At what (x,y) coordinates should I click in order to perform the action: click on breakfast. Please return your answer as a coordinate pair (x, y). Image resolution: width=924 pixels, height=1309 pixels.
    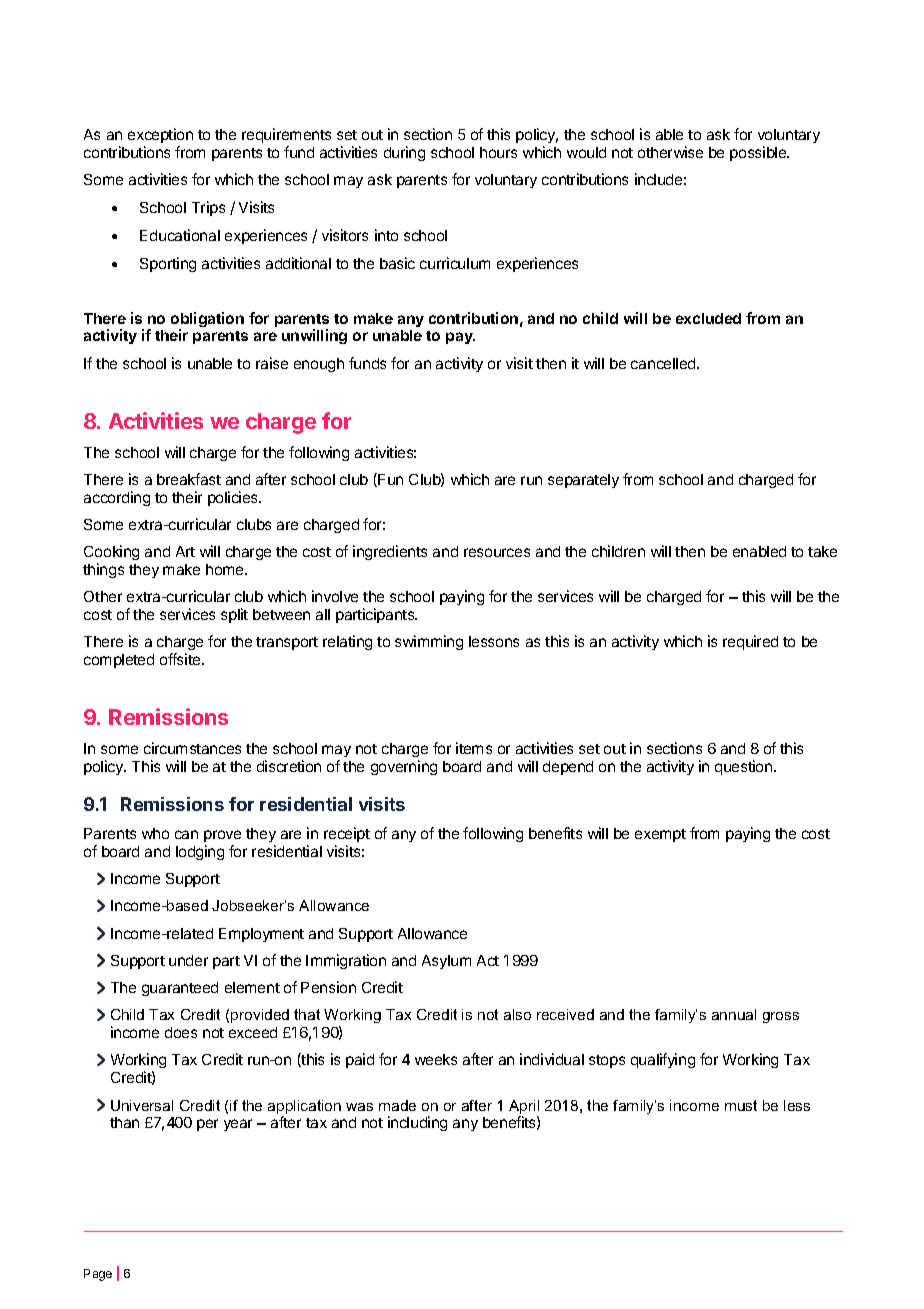
    Looking at the image, I should click on (189, 479).
